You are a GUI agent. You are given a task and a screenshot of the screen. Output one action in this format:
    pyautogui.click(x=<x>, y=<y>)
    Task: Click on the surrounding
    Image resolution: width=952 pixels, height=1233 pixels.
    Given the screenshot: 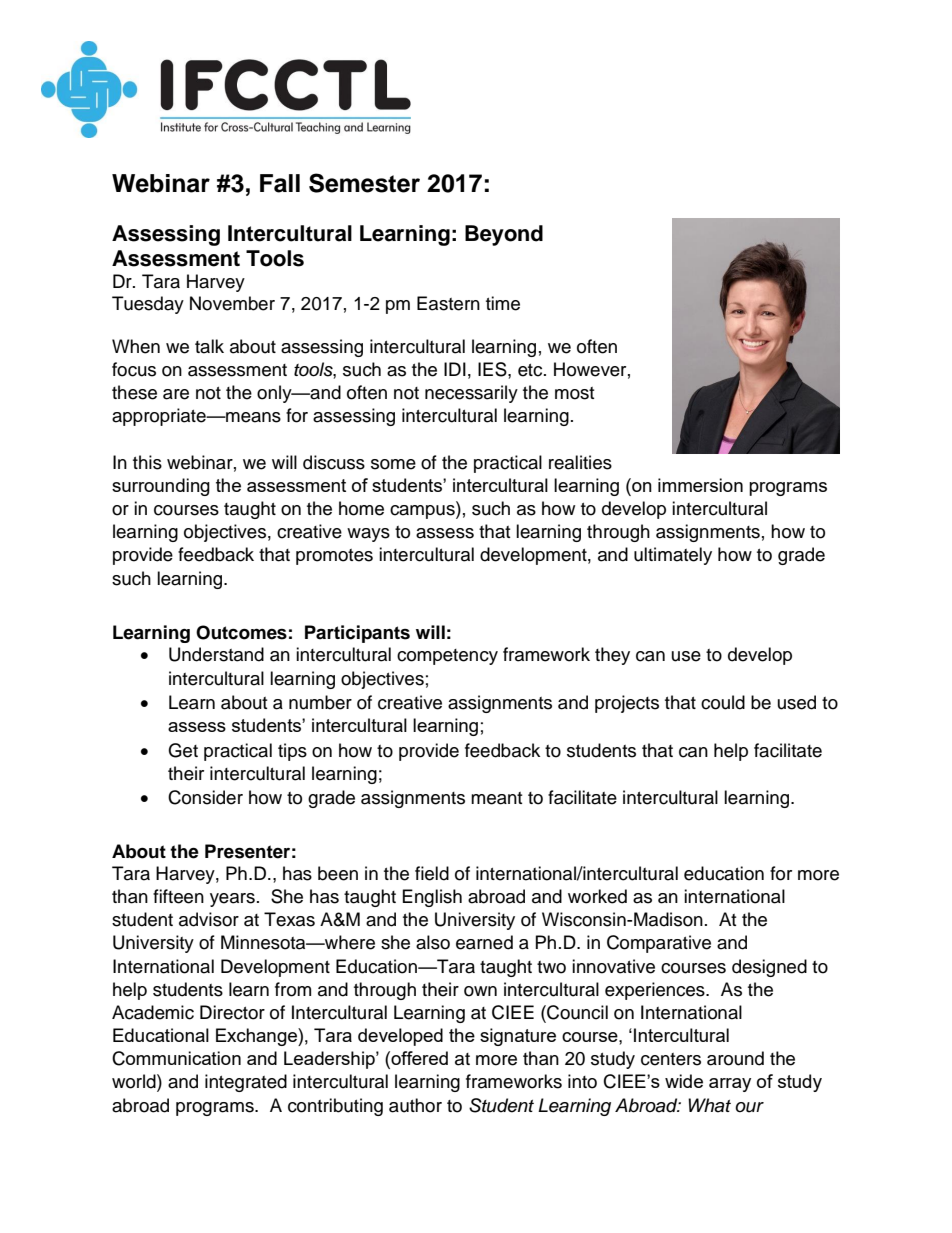 What is the action you would take?
    pyautogui.click(x=161, y=487)
